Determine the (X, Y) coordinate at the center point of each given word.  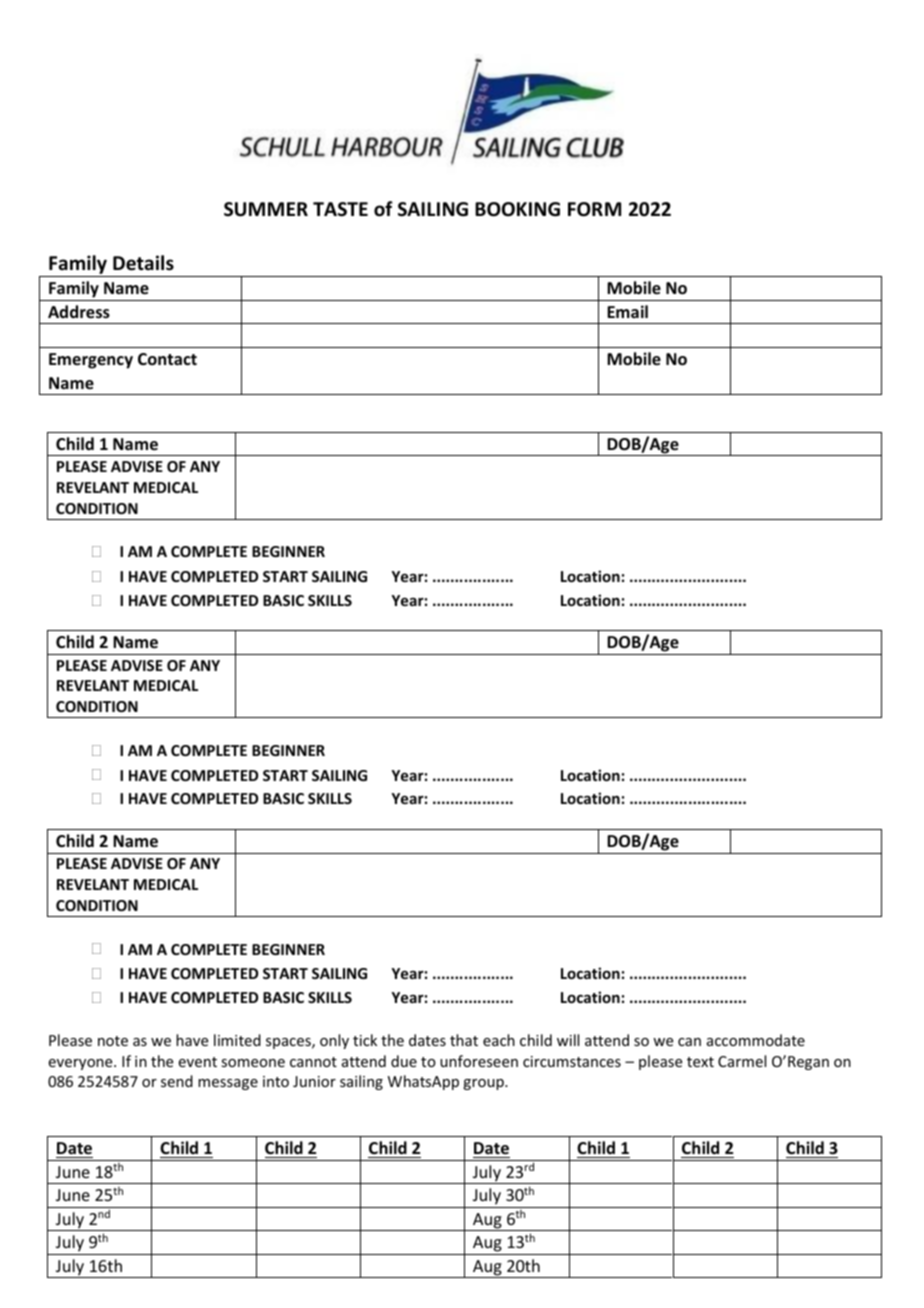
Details (143, 263)
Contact (167, 359)
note (113, 1041)
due (404, 1061)
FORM (594, 209)
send (177, 1081)
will (568, 1040)
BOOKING (517, 209)
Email (627, 311)
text (700, 1062)
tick (365, 1040)
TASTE (340, 209)
